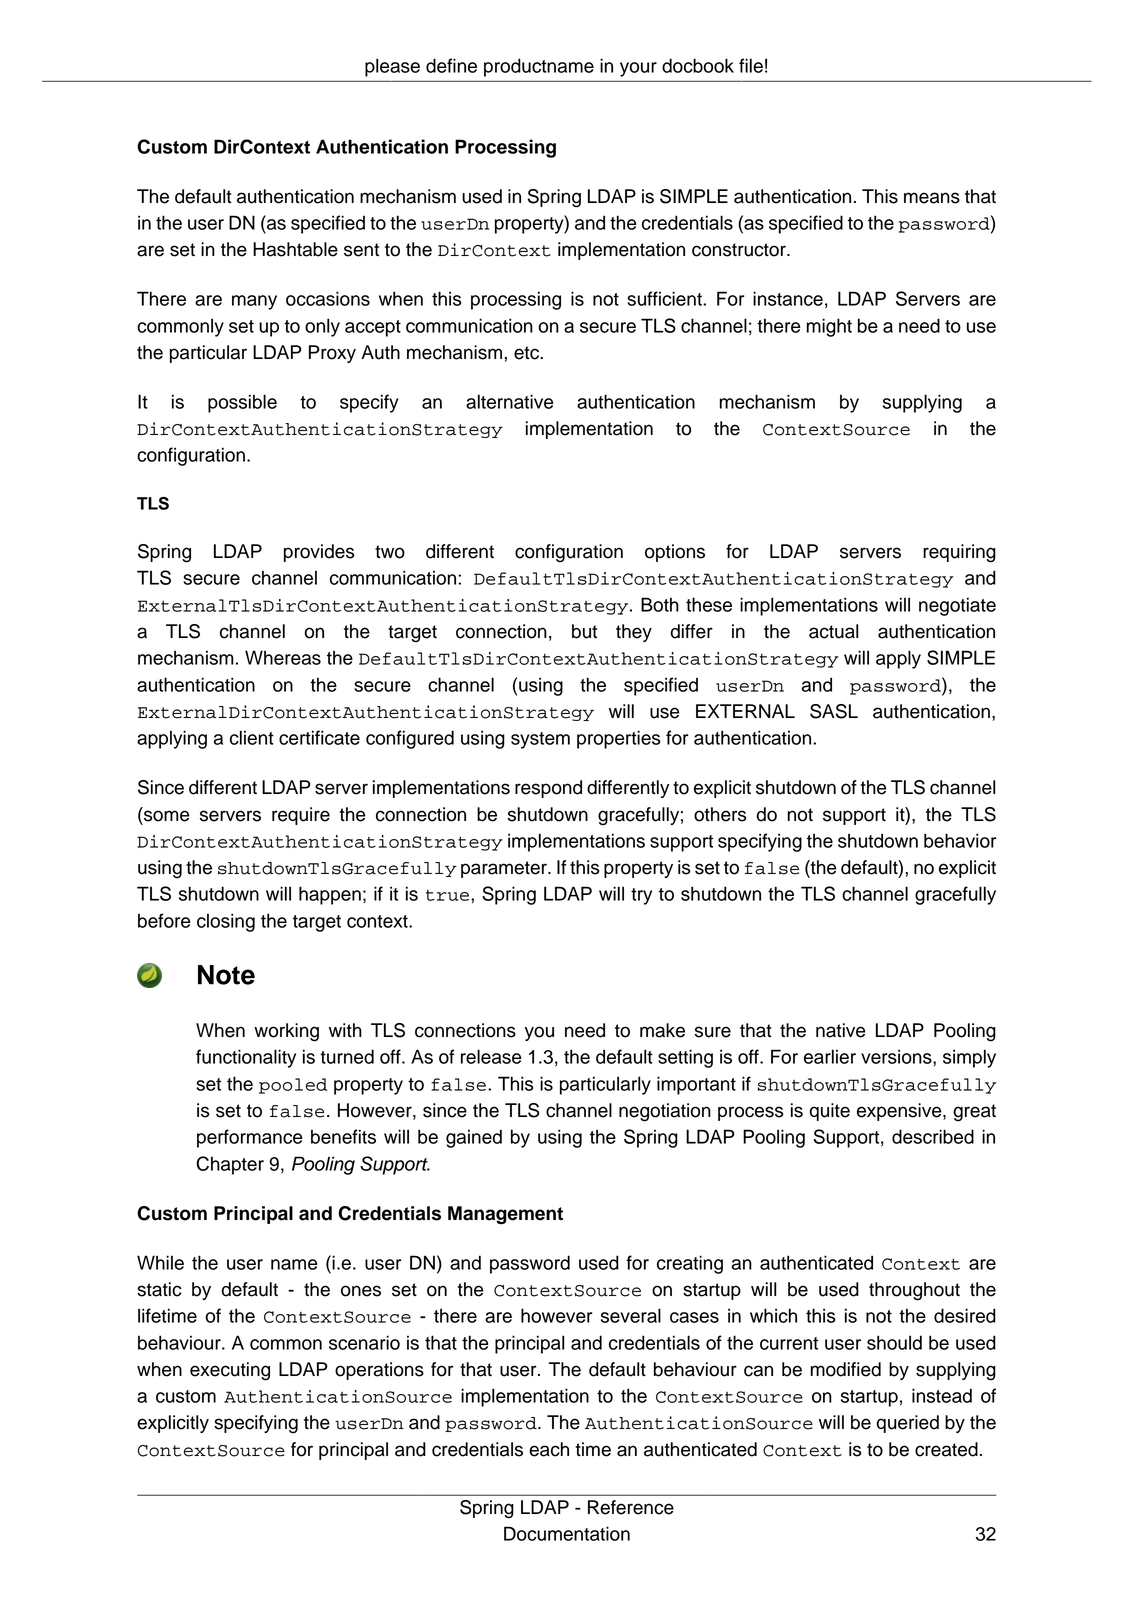  What do you see at coordinates (301, 816) in the image?
I see `require` at bounding box center [301, 816].
